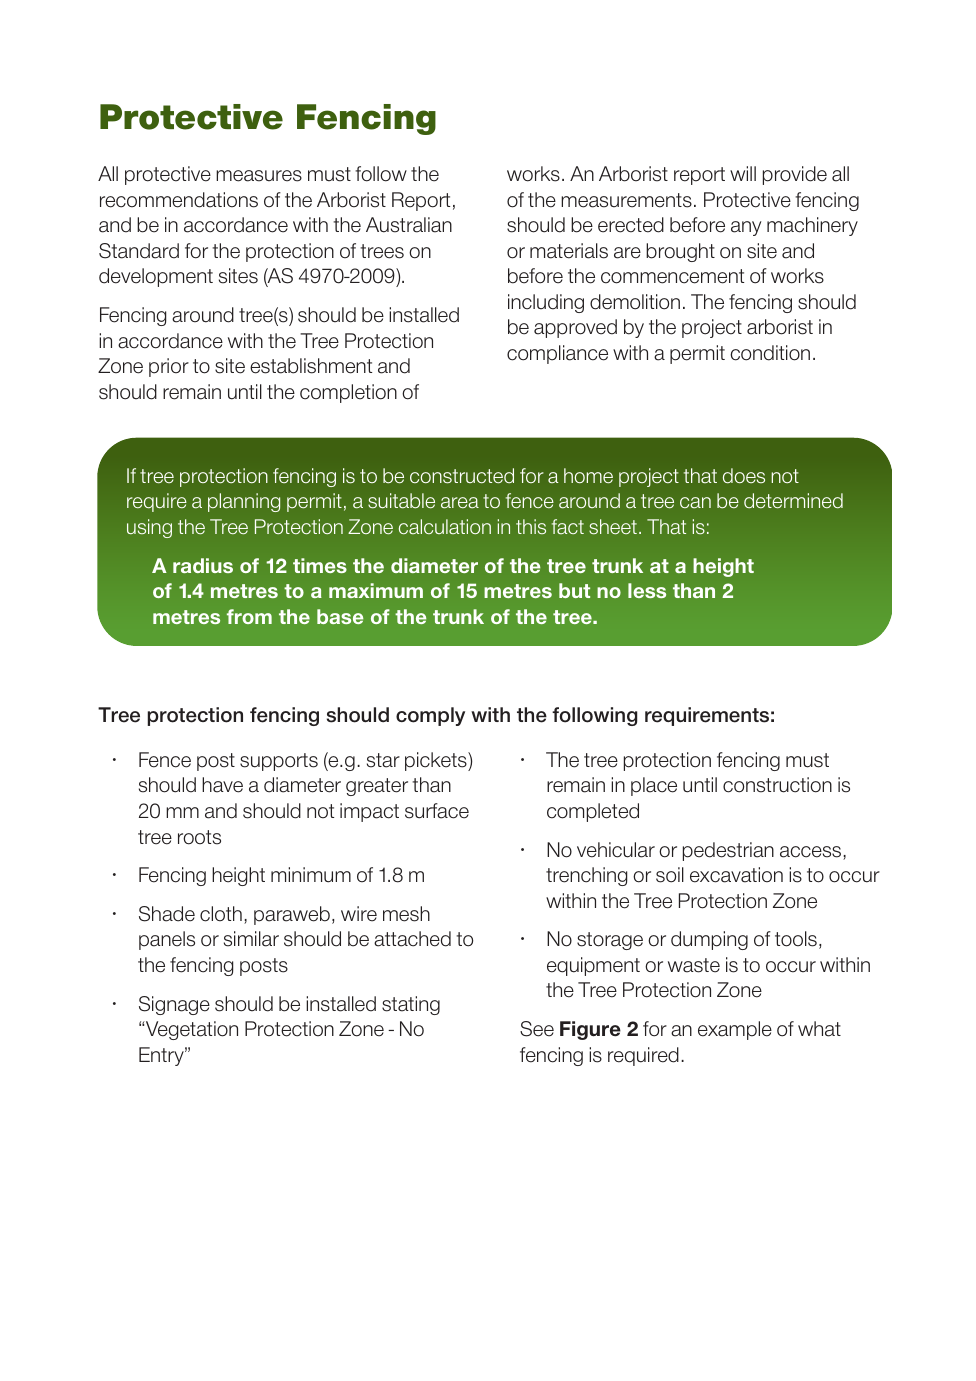  Describe the element at coordinates (409, 225) in the image. I see `Australian` at that location.
